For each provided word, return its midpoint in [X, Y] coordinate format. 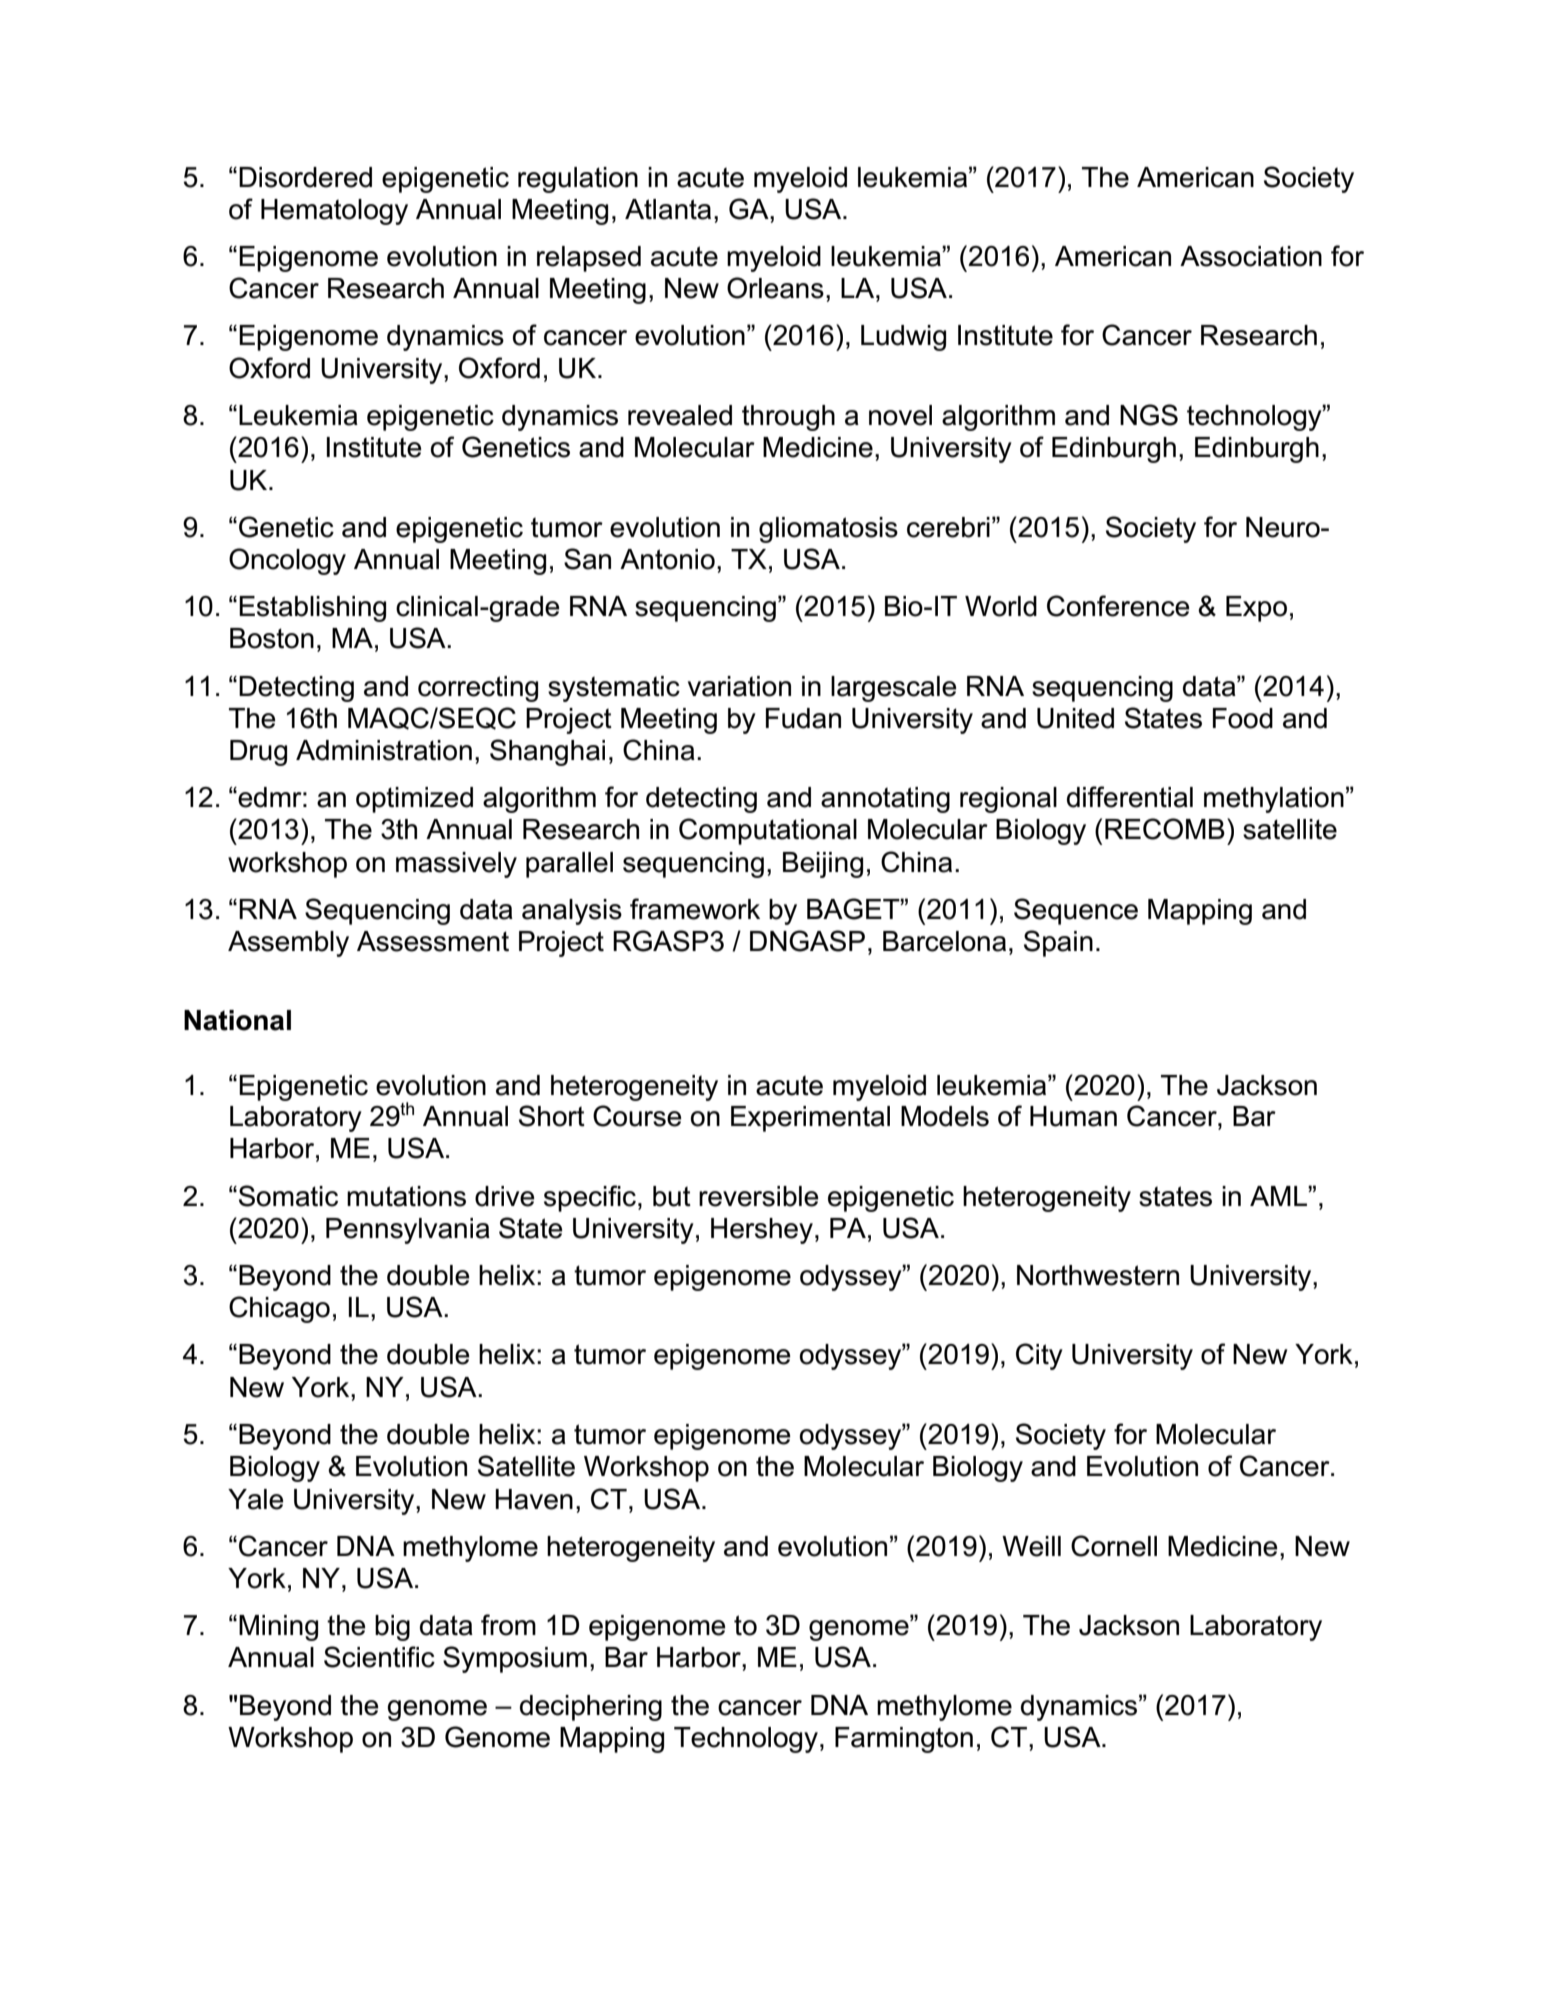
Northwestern [1098, 1275]
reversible [759, 1196]
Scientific [379, 1657]
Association [1251, 256]
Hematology [334, 212]
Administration [384, 750]
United [1075, 718]
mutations [406, 1196]
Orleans [775, 288]
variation [739, 686]
